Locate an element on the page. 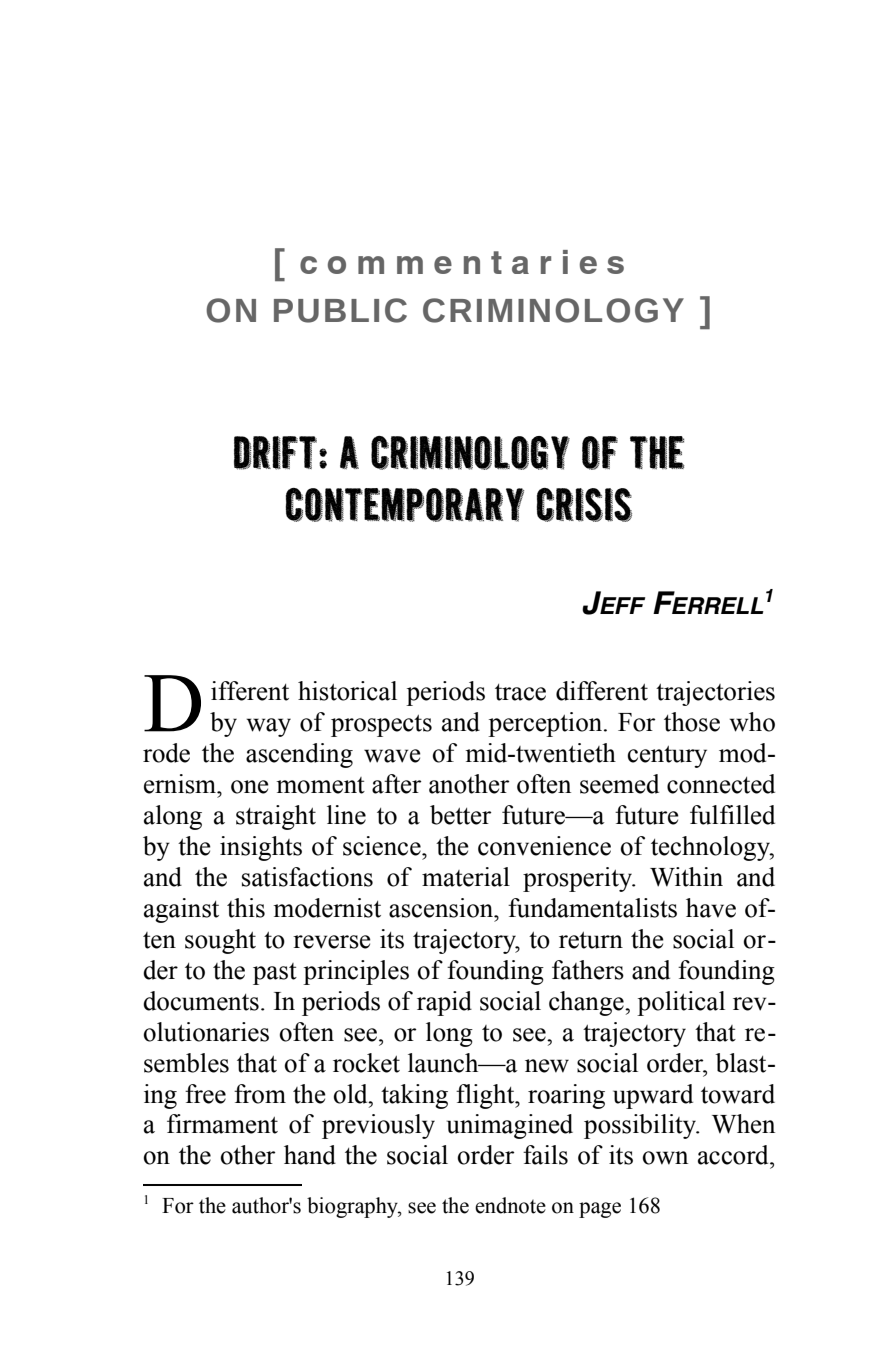 The image size is (887, 1372). PUBLIC is located at coordinates (340, 310).
